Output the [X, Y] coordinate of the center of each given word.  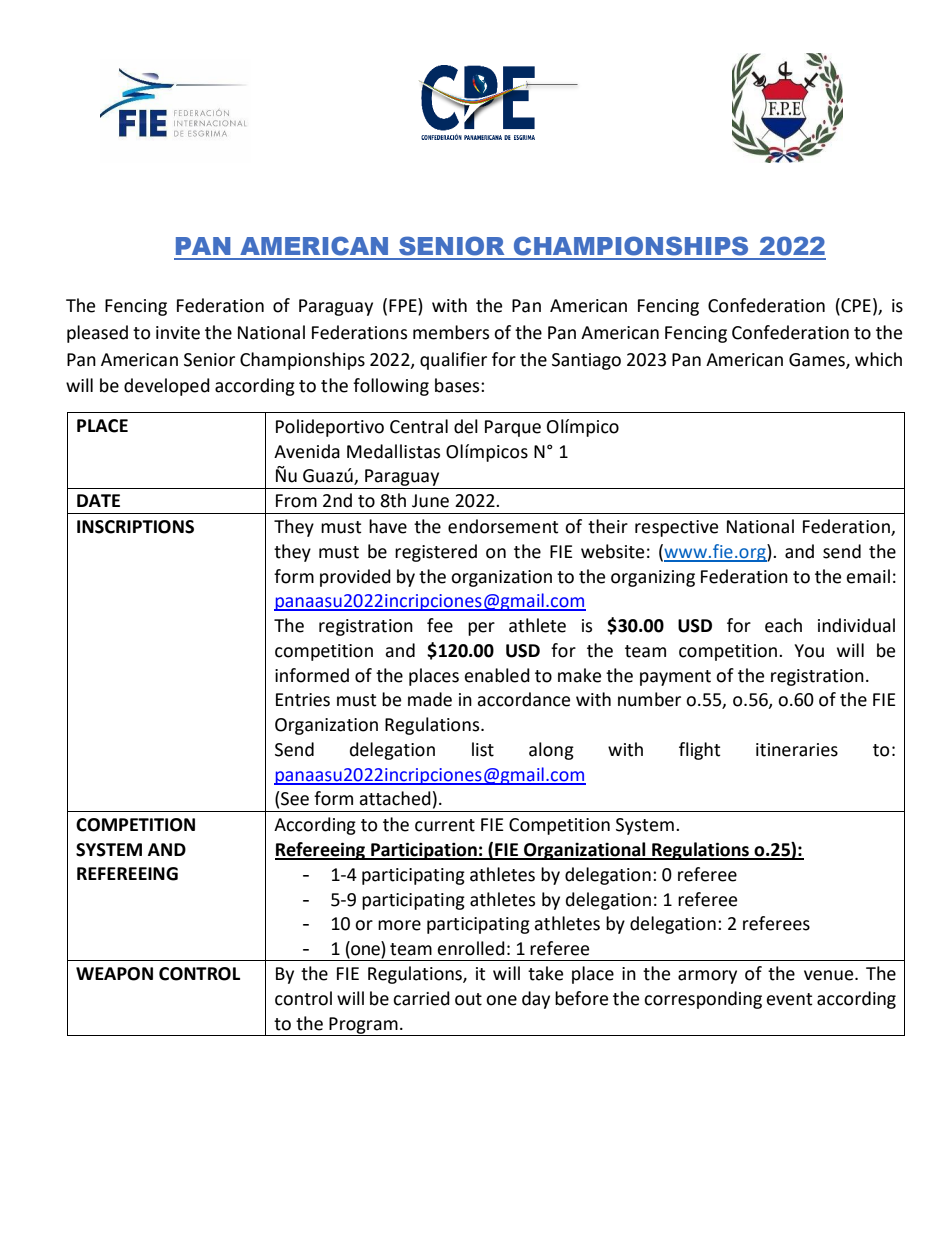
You [809, 651]
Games [818, 360]
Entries [303, 700]
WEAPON [114, 974]
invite [178, 333]
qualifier [453, 361]
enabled [497, 675]
